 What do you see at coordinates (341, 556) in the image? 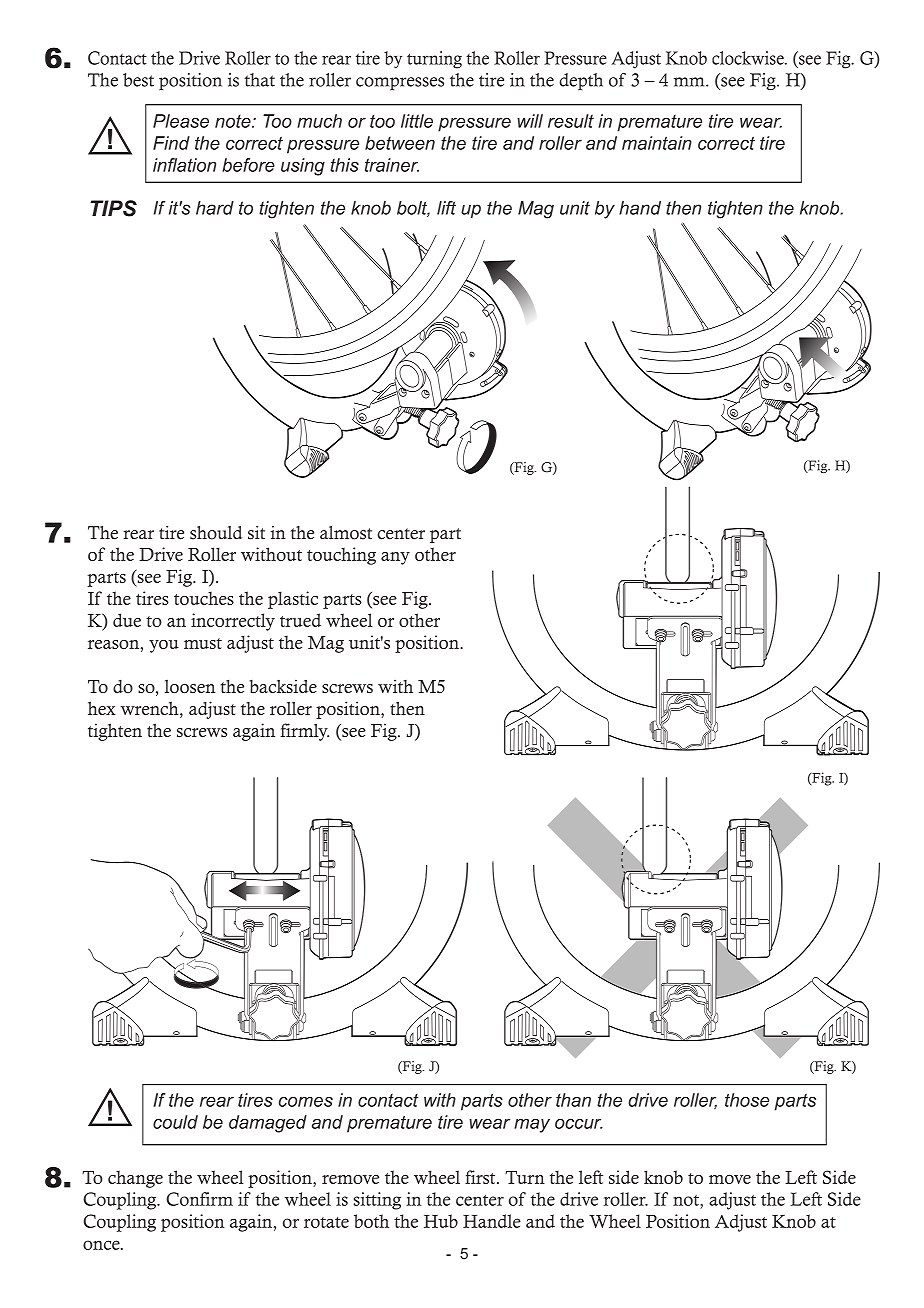
I see `touching` at bounding box center [341, 556].
